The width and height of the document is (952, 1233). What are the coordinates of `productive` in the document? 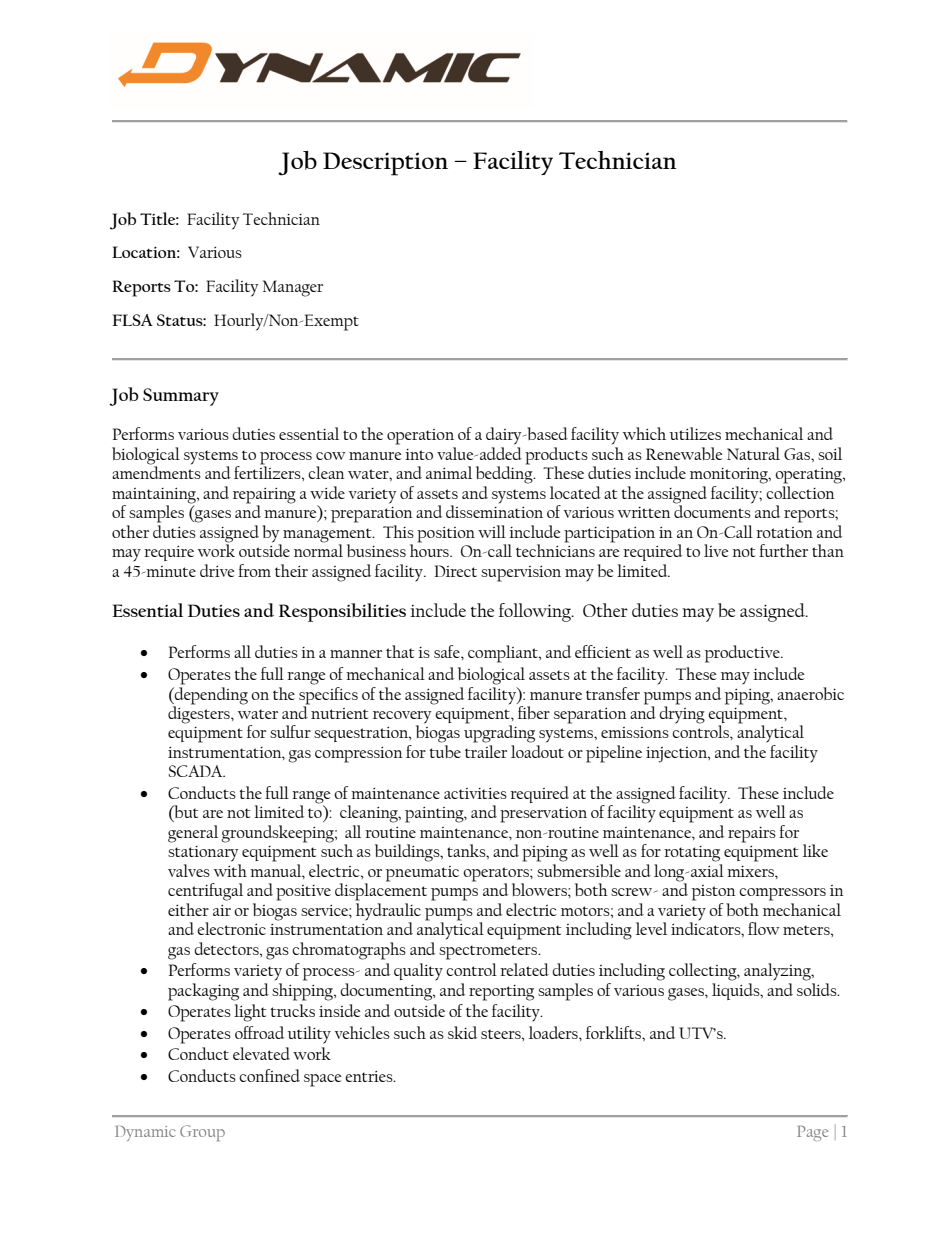 It's located at (743, 654).
